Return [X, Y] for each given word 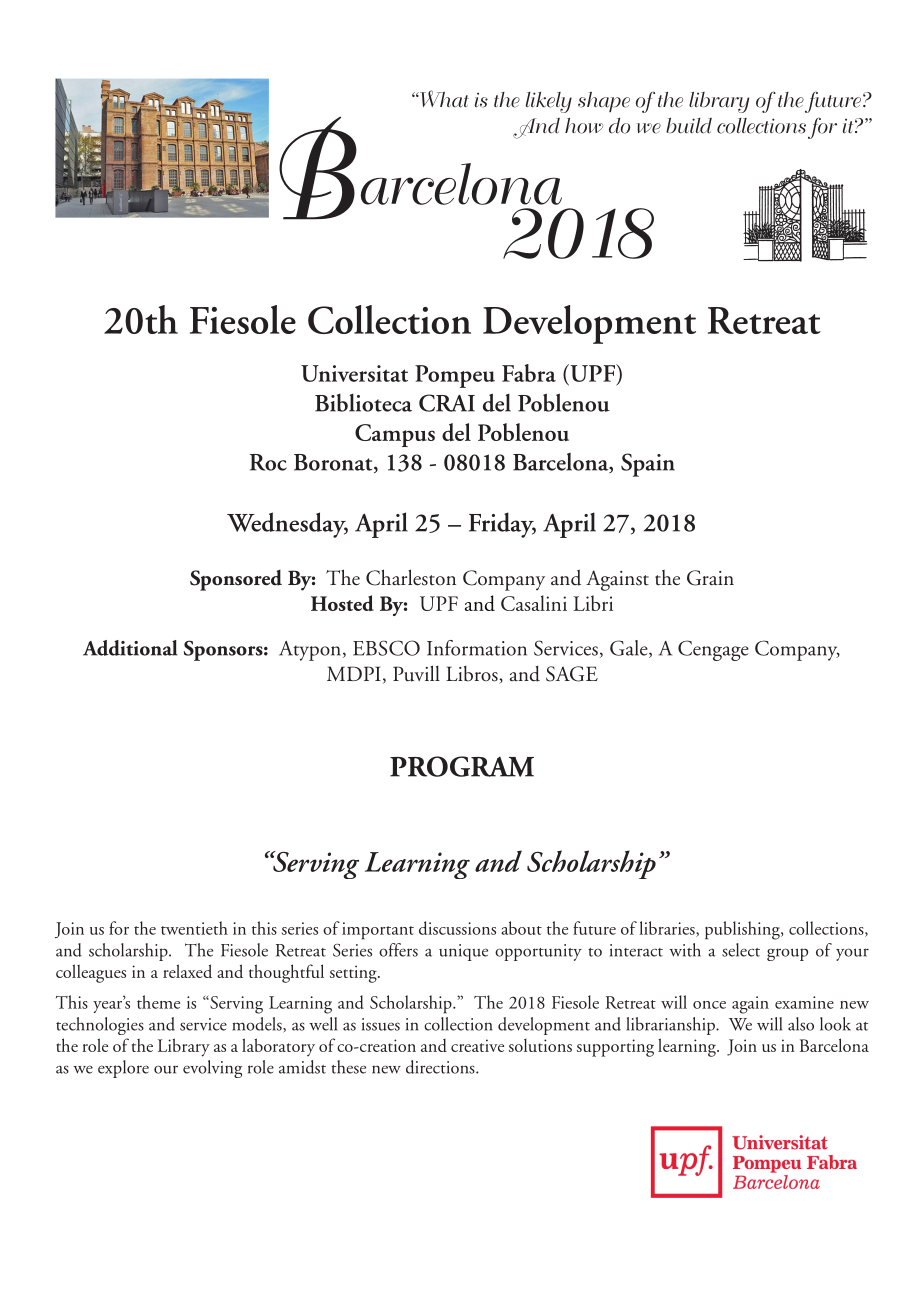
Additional [130, 648]
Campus [395, 435]
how [584, 126]
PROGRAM [462, 766]
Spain [648, 465]
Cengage [713, 650]
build [689, 126]
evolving [212, 1069]
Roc [268, 462]
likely [549, 102]
